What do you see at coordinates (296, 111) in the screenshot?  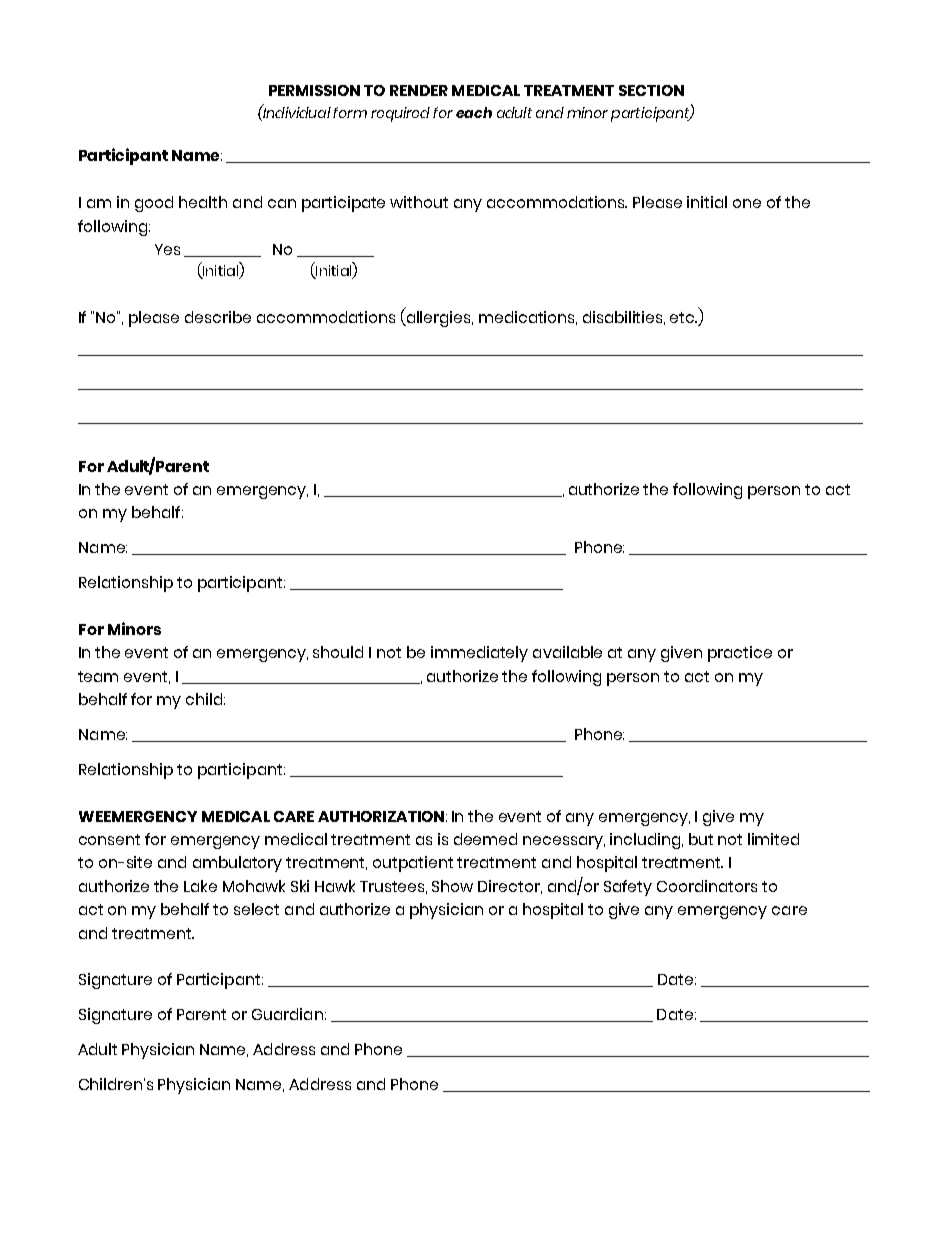 I see `Individual` at bounding box center [296, 111].
